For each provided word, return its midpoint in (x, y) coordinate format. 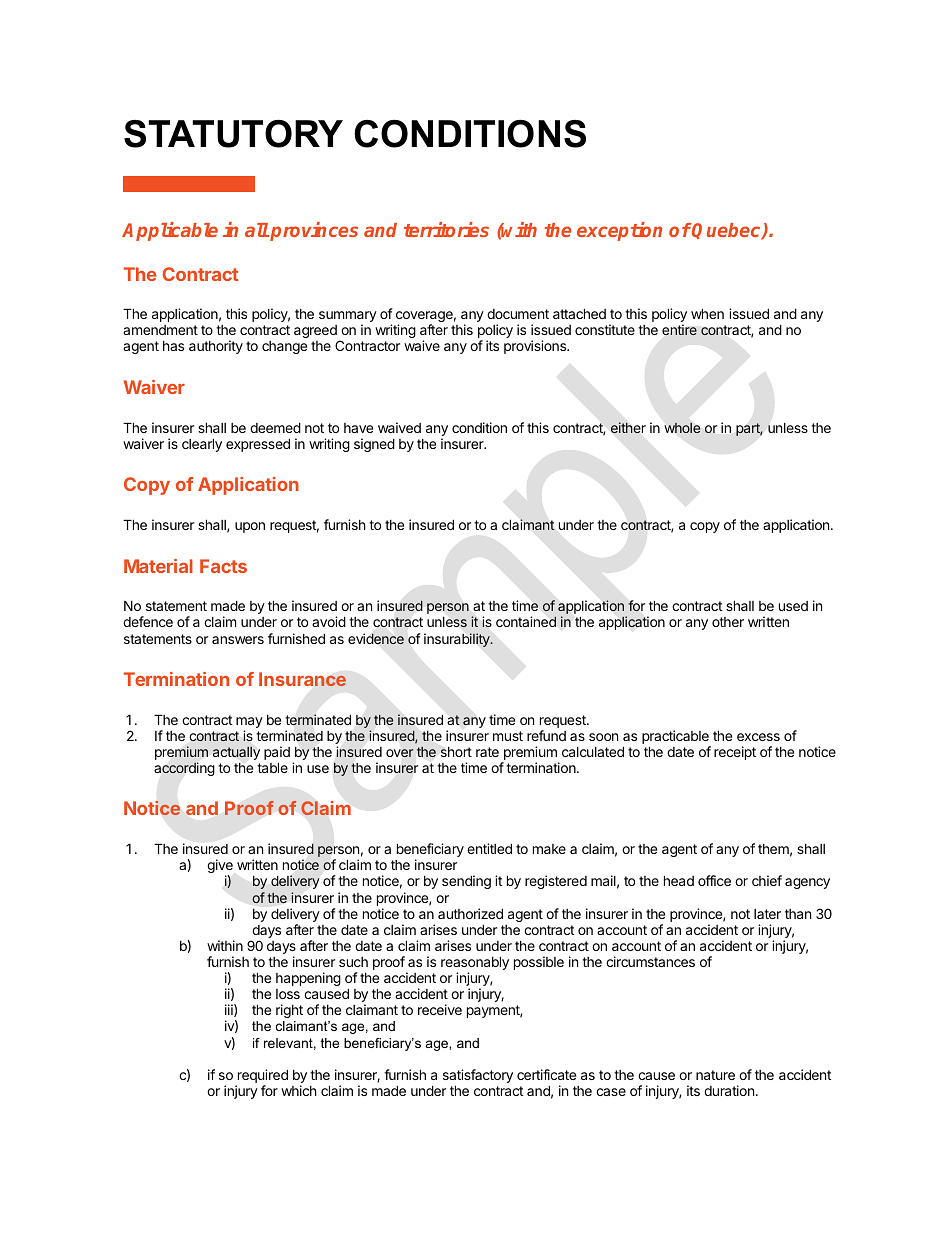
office (714, 880)
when (707, 313)
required (262, 1077)
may (249, 724)
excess (758, 737)
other (728, 622)
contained (526, 621)
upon (250, 527)
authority (216, 347)
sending (466, 882)
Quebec (727, 231)
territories (446, 229)
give (220, 867)
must (508, 736)
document (518, 314)
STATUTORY (233, 134)
